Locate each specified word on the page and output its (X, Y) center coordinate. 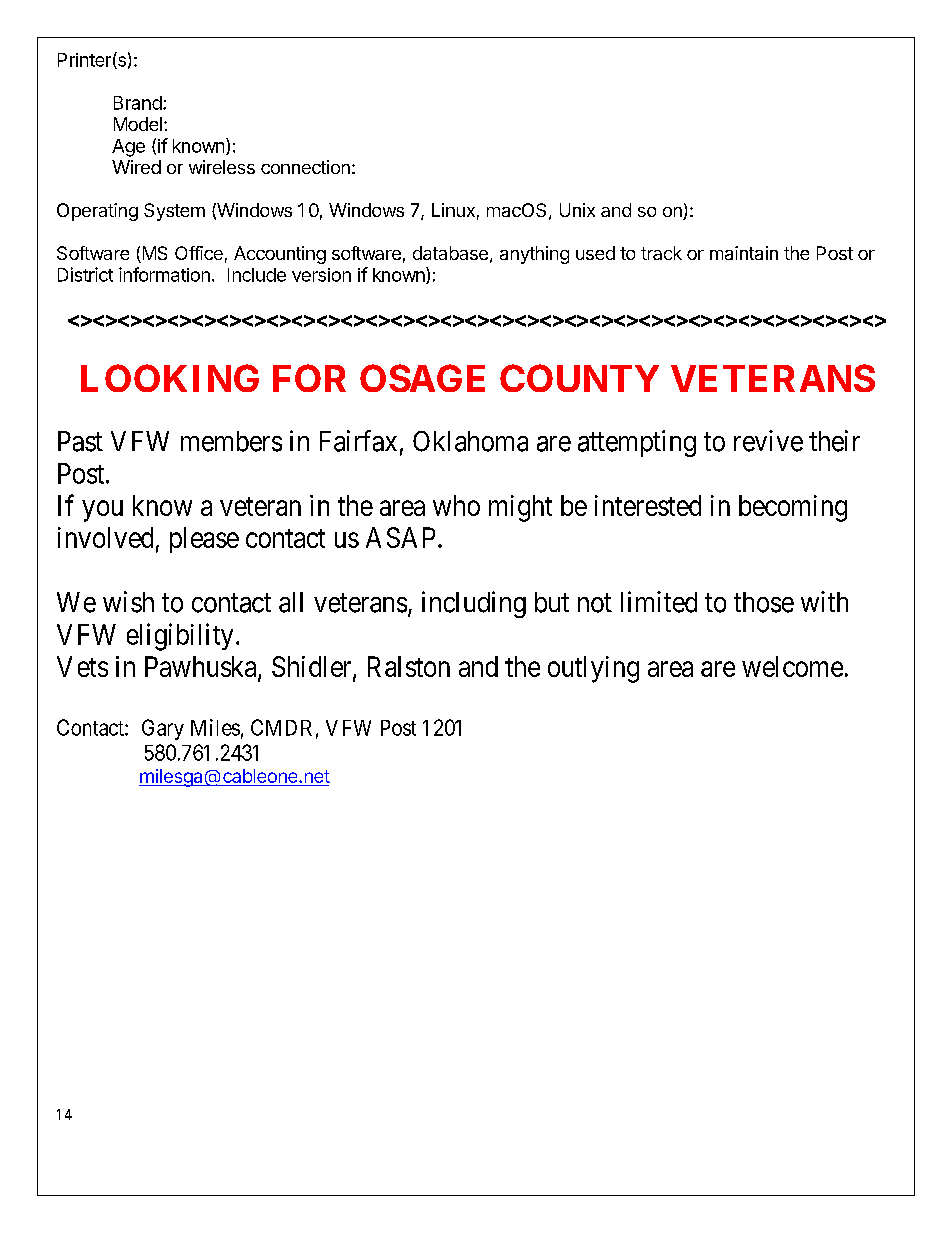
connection (305, 167)
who (456, 505)
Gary (163, 729)
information (164, 274)
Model (138, 124)
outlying (593, 669)
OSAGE (422, 378)
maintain (744, 253)
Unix (577, 210)
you (102, 511)
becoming (793, 508)
